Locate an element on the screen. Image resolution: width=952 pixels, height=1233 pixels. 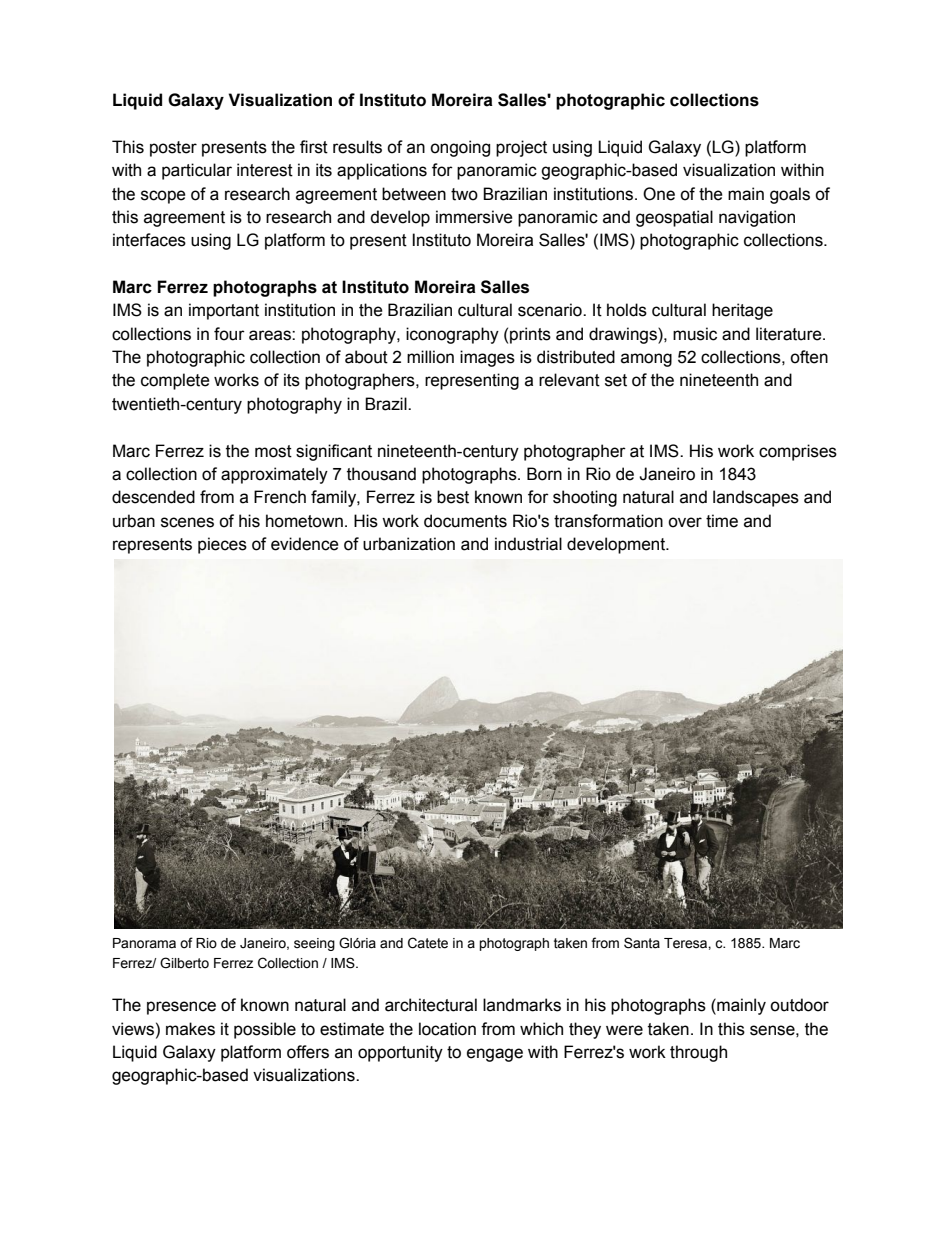
particular is located at coordinates (197, 171).
